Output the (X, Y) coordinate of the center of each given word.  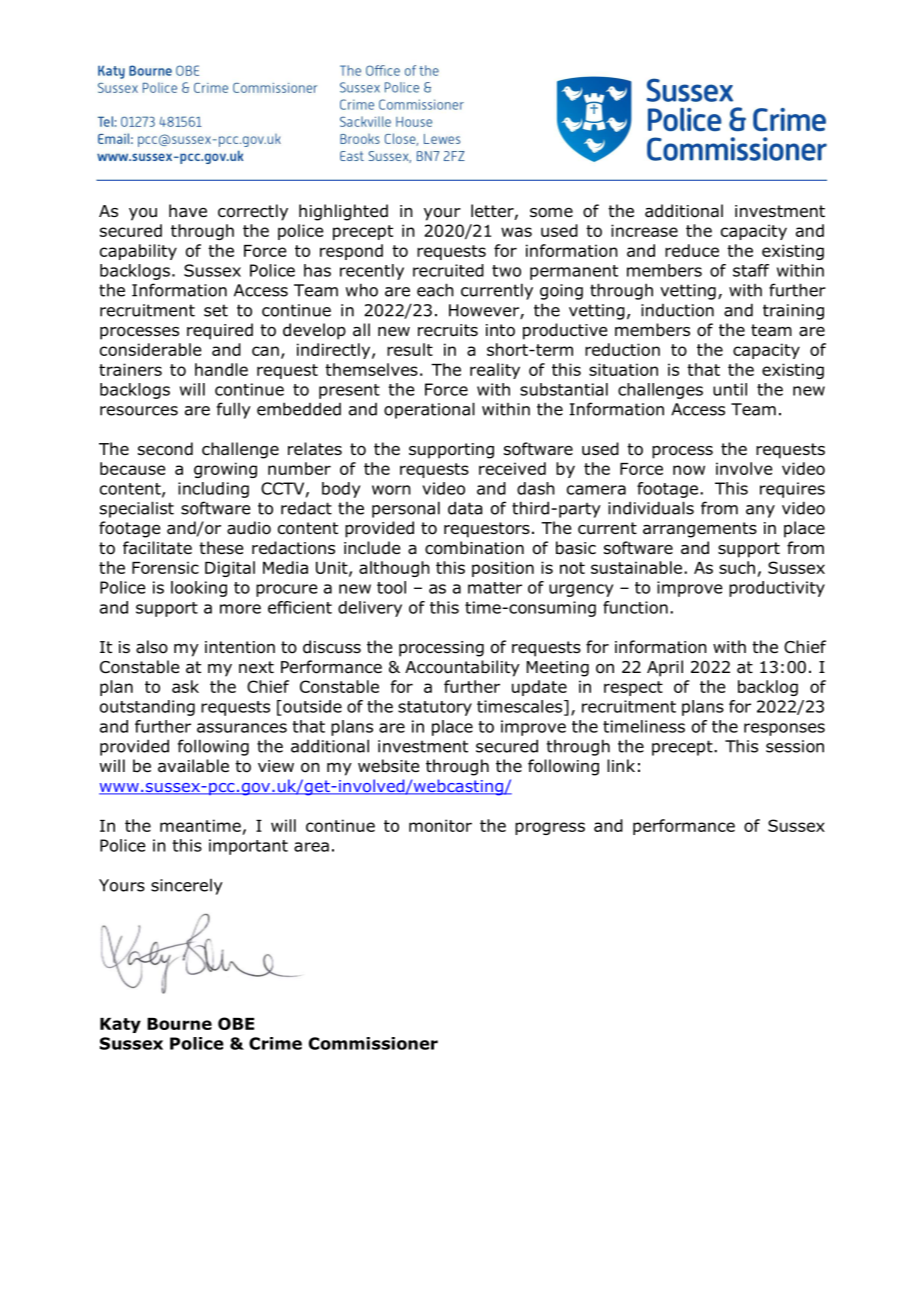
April (665, 668)
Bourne (179, 1024)
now (689, 470)
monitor (440, 825)
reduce (692, 250)
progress (550, 828)
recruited (448, 270)
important (248, 847)
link (621, 765)
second (165, 449)
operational (429, 410)
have (188, 211)
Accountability (462, 668)
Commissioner (373, 1043)
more (240, 609)
